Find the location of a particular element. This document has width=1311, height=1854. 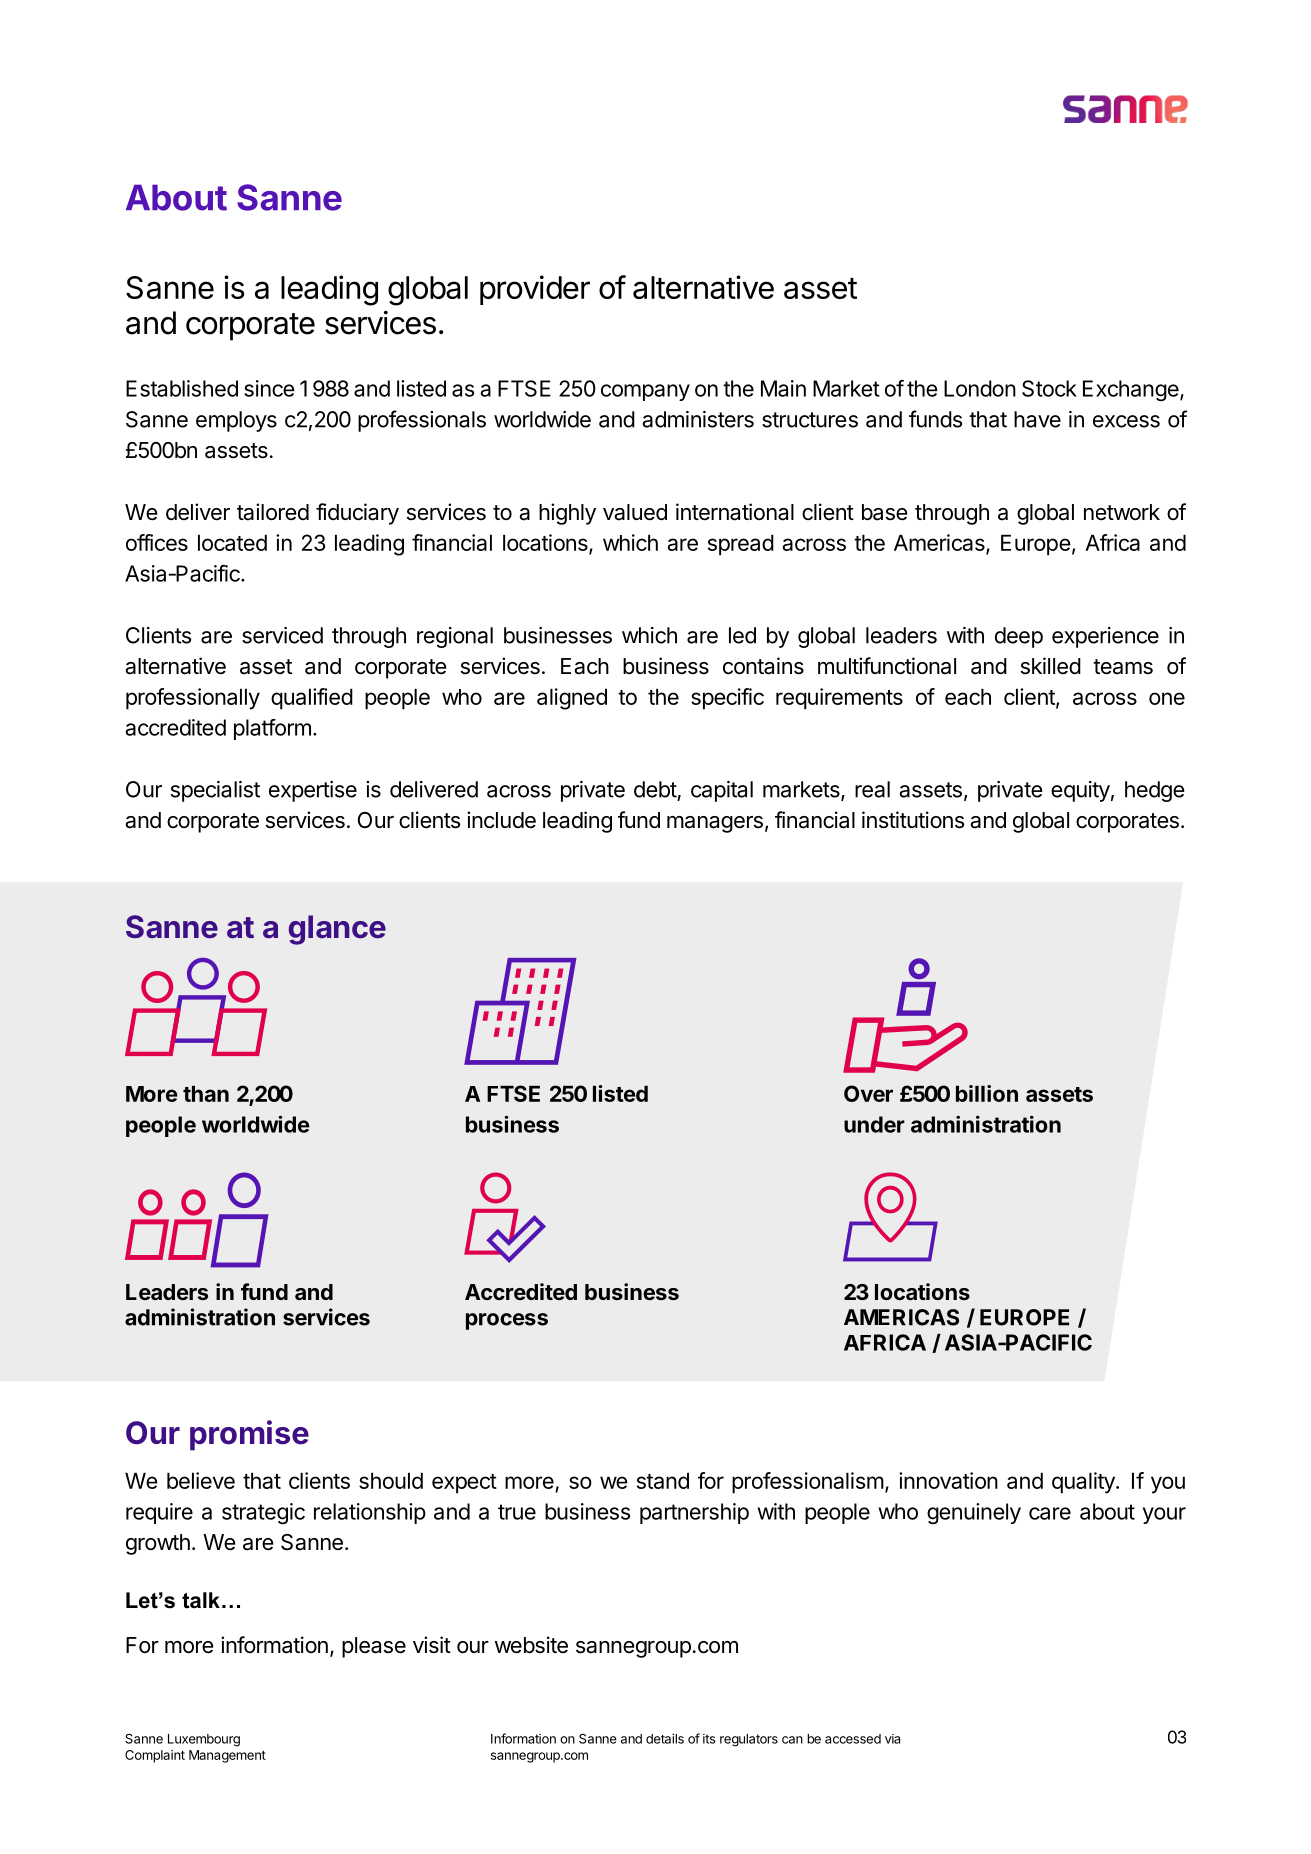

details is located at coordinates (665, 1738).
